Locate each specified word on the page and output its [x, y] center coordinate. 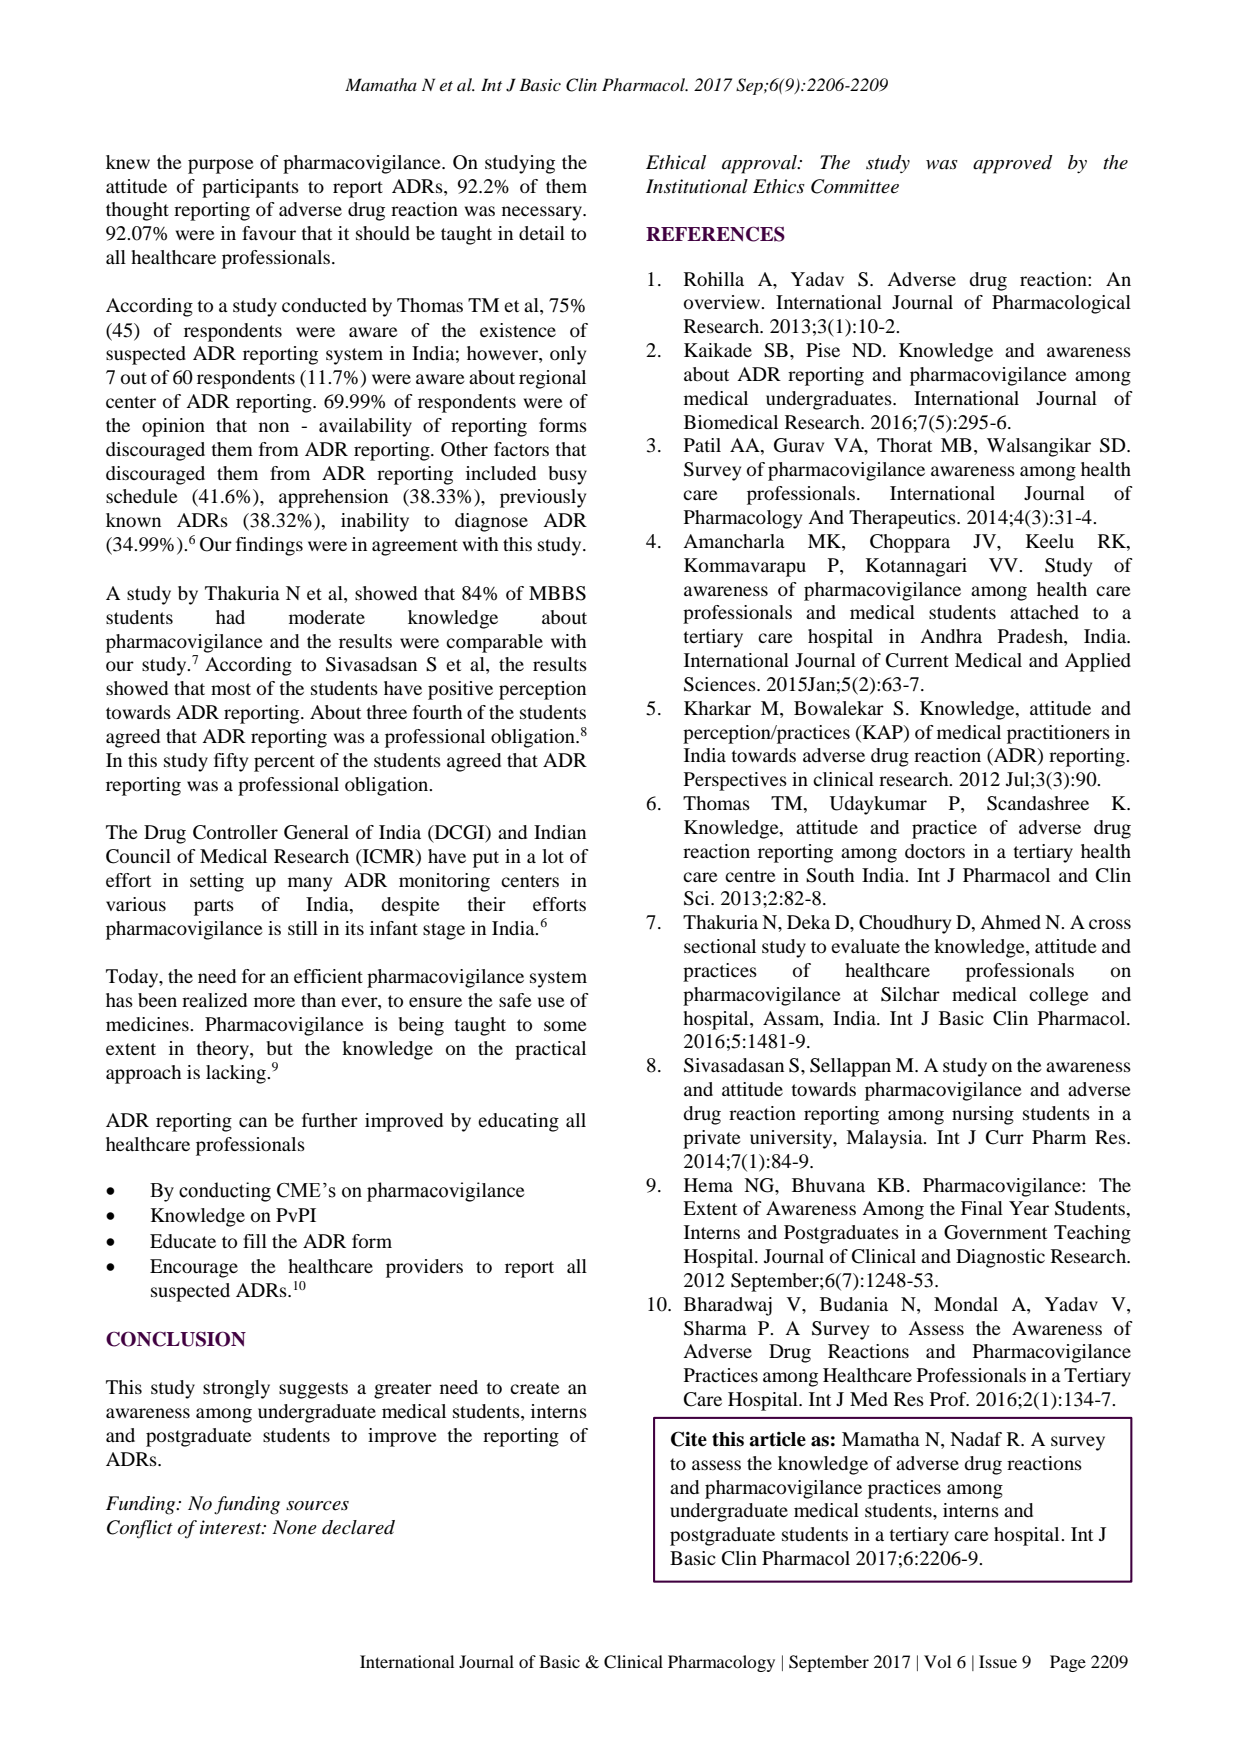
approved [1013, 164]
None [295, 1527]
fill [255, 1241]
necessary [543, 213]
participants [250, 188]
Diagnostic [1000, 1258]
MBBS [557, 593]
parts [214, 907]
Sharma [715, 1328]
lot [553, 856]
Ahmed [1010, 922]
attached [1044, 612]
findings [269, 546]
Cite [689, 1439]
